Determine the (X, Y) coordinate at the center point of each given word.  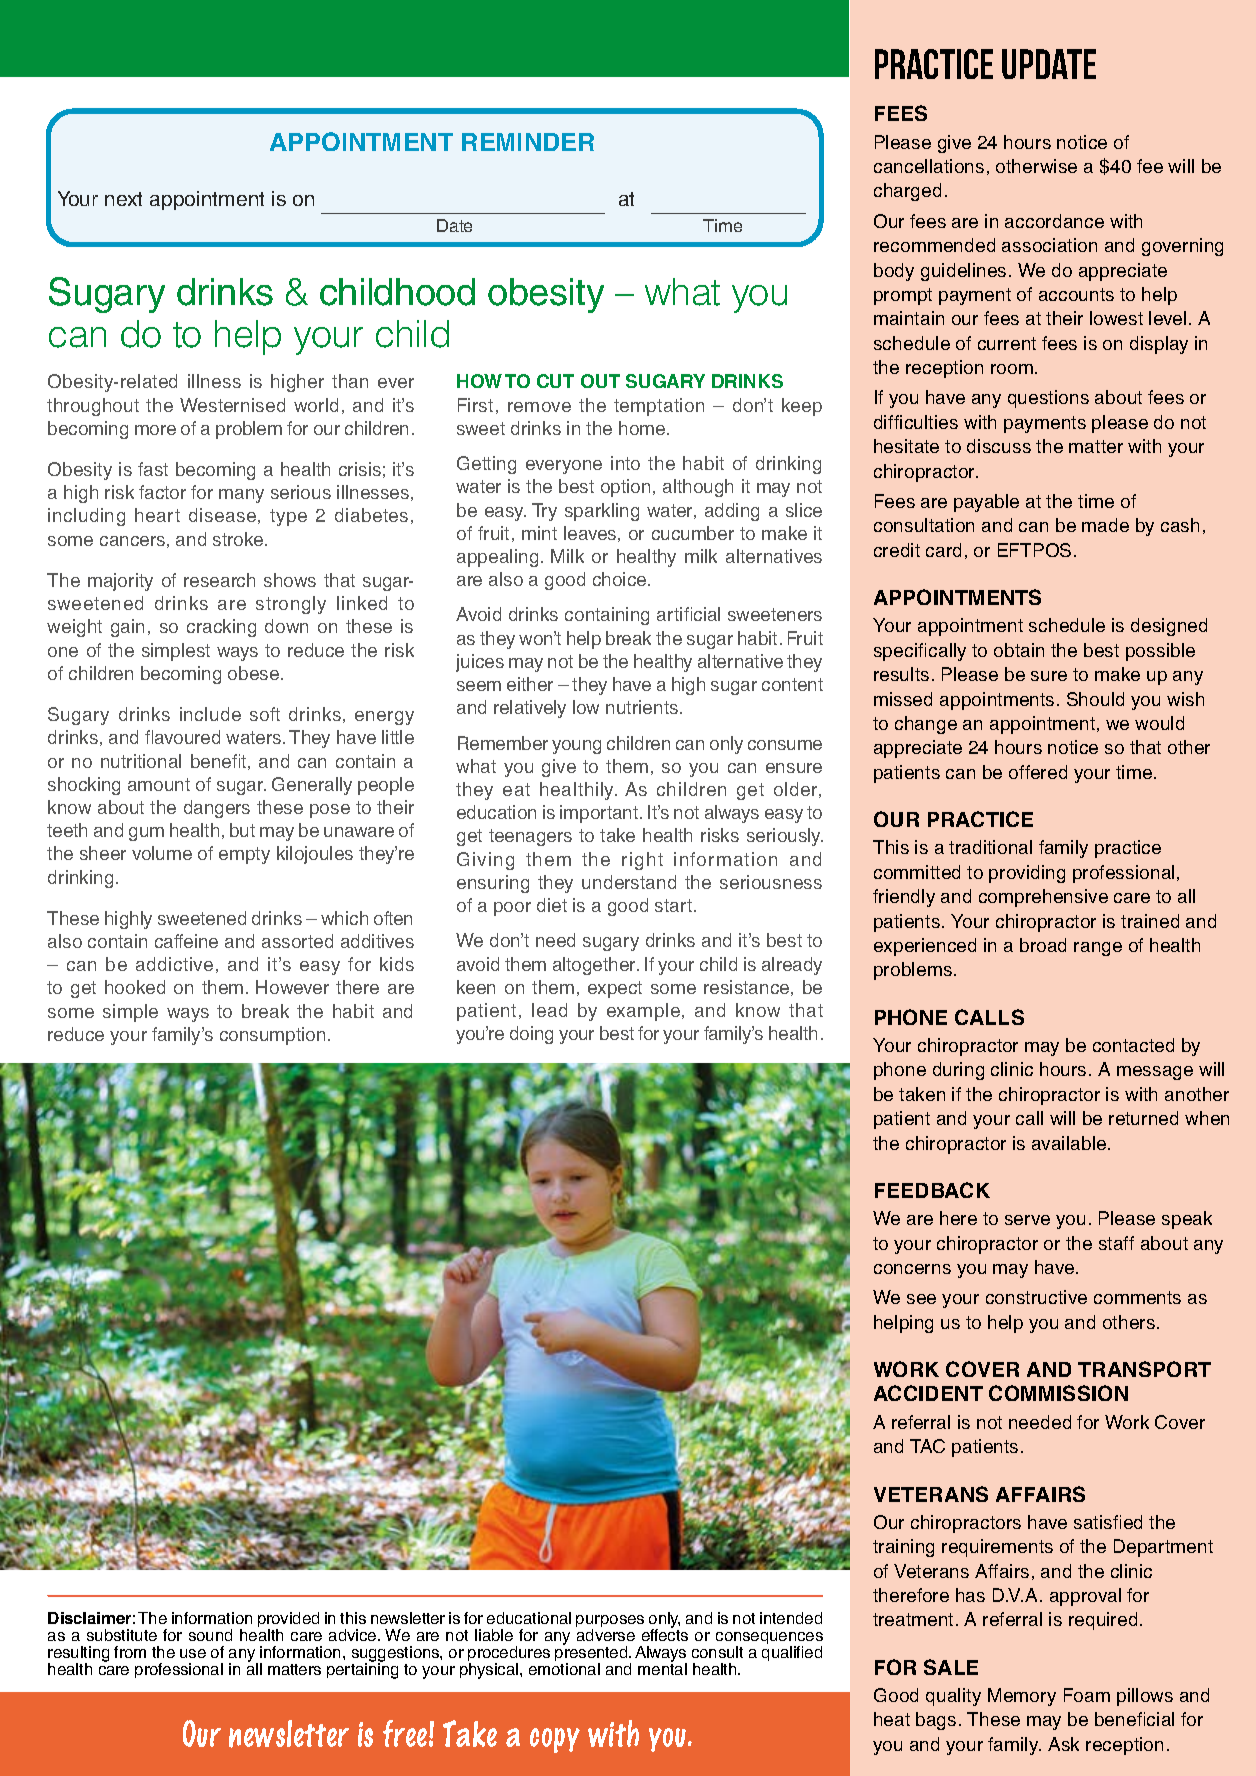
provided (288, 1621)
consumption (272, 1036)
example (643, 1012)
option (625, 488)
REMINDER (528, 142)
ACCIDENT (928, 1393)
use (193, 1653)
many (241, 496)
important (600, 814)
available (1070, 1143)
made (1105, 525)
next (123, 199)
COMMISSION (1058, 1393)
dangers (217, 809)
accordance (1054, 221)
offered (1038, 772)
